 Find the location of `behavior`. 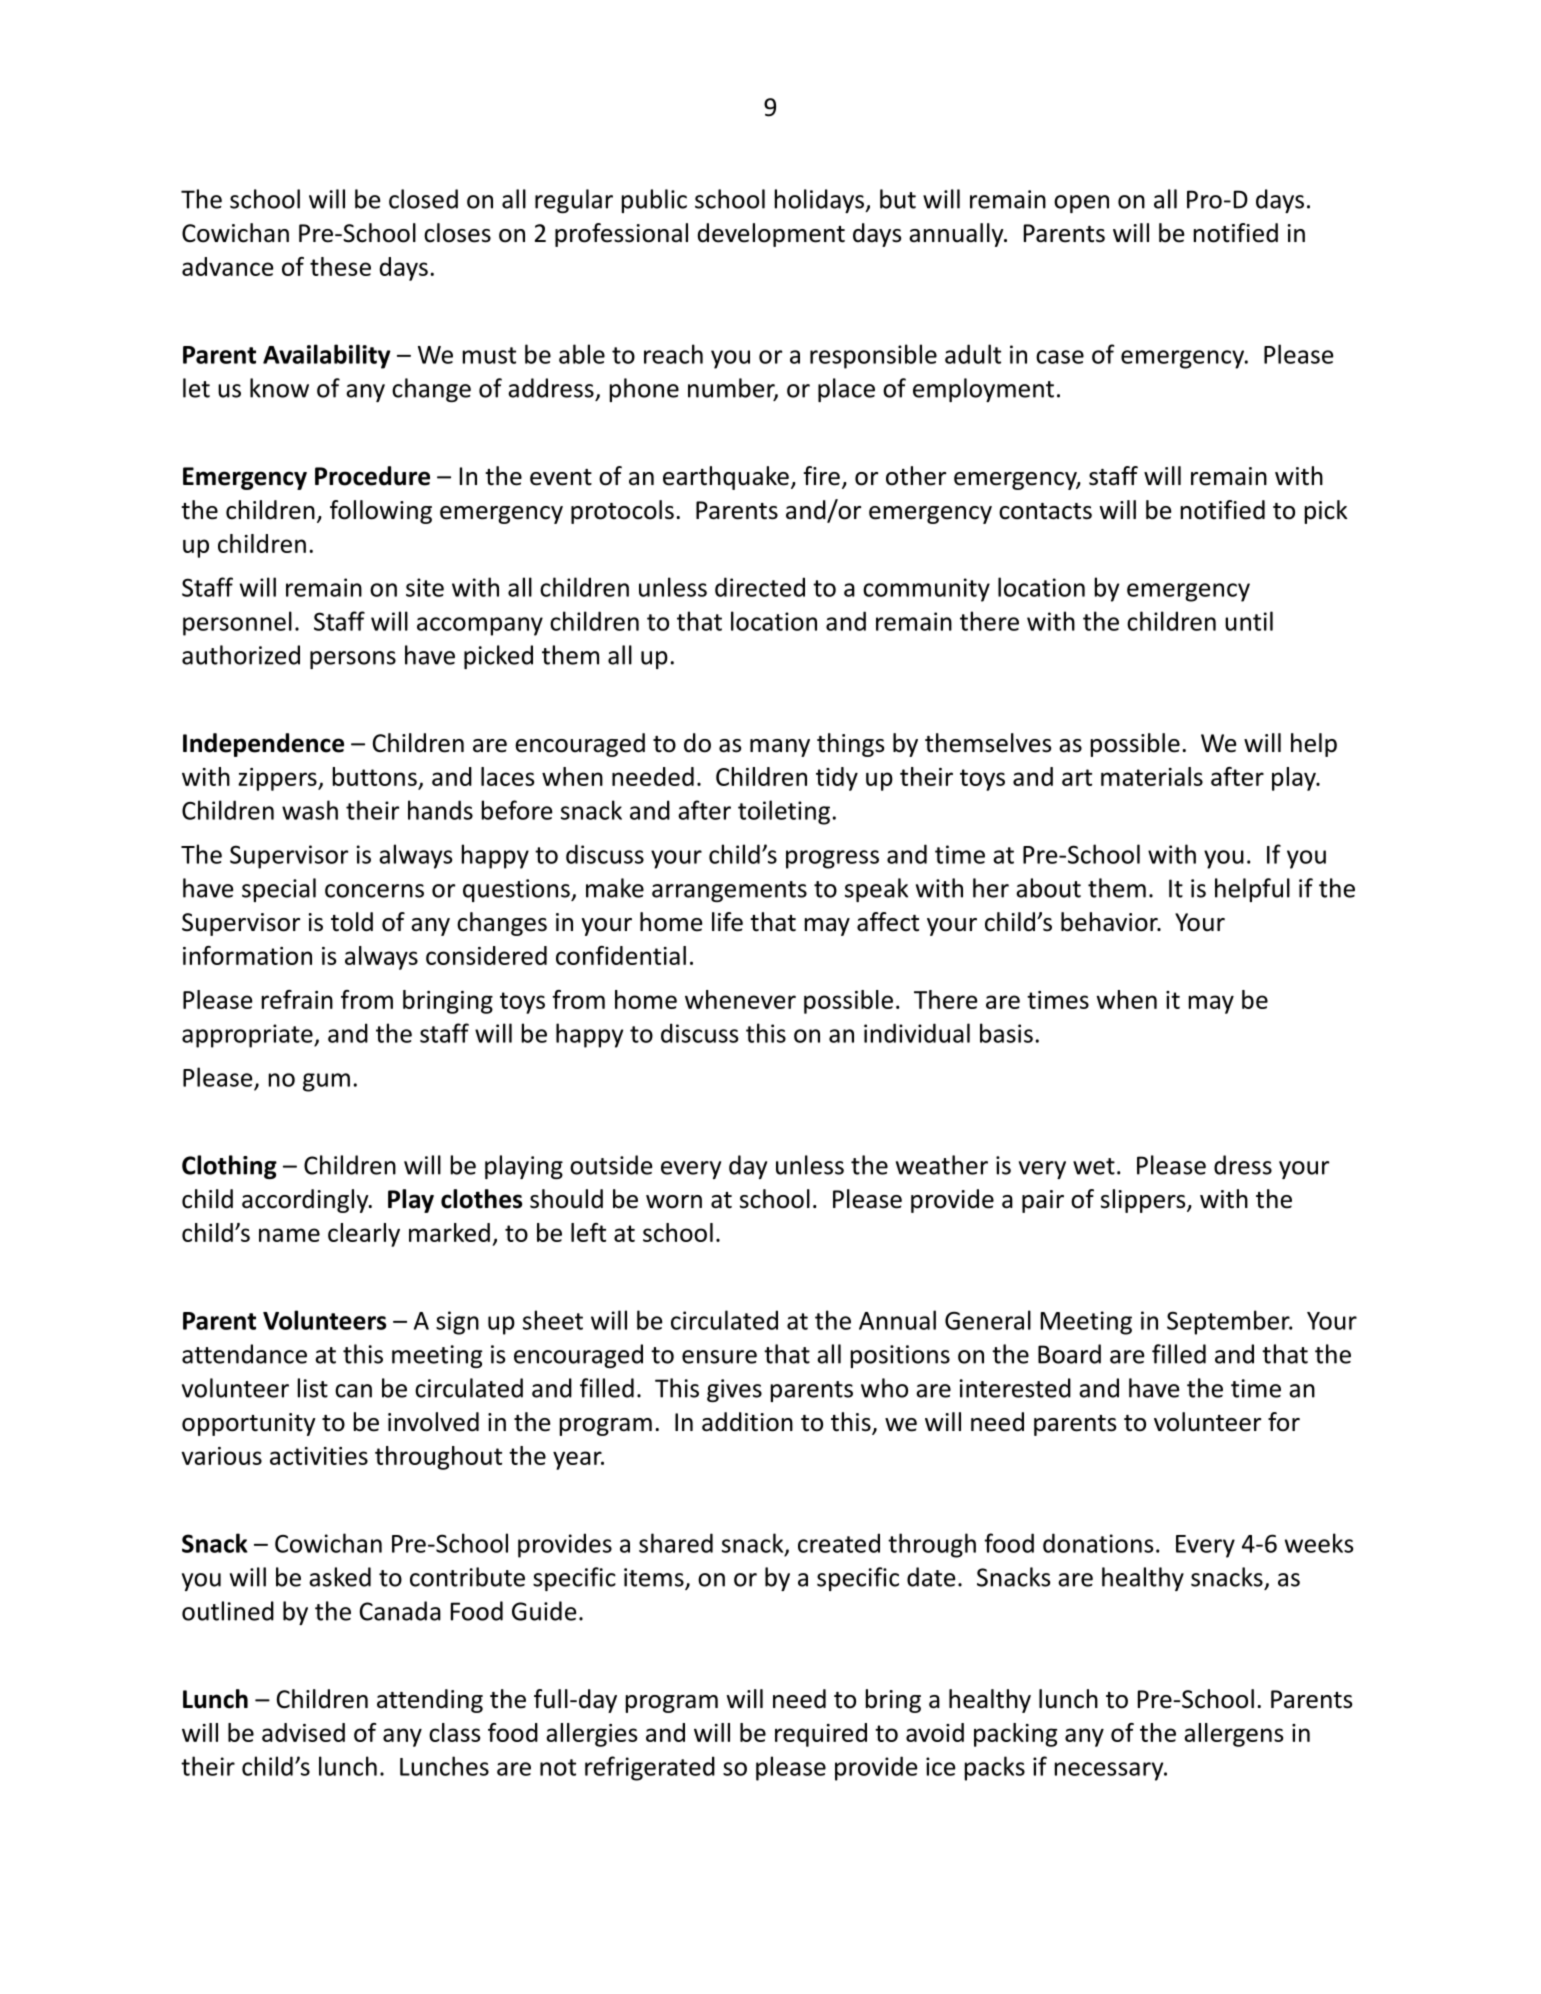

behavior is located at coordinates (1110, 922).
